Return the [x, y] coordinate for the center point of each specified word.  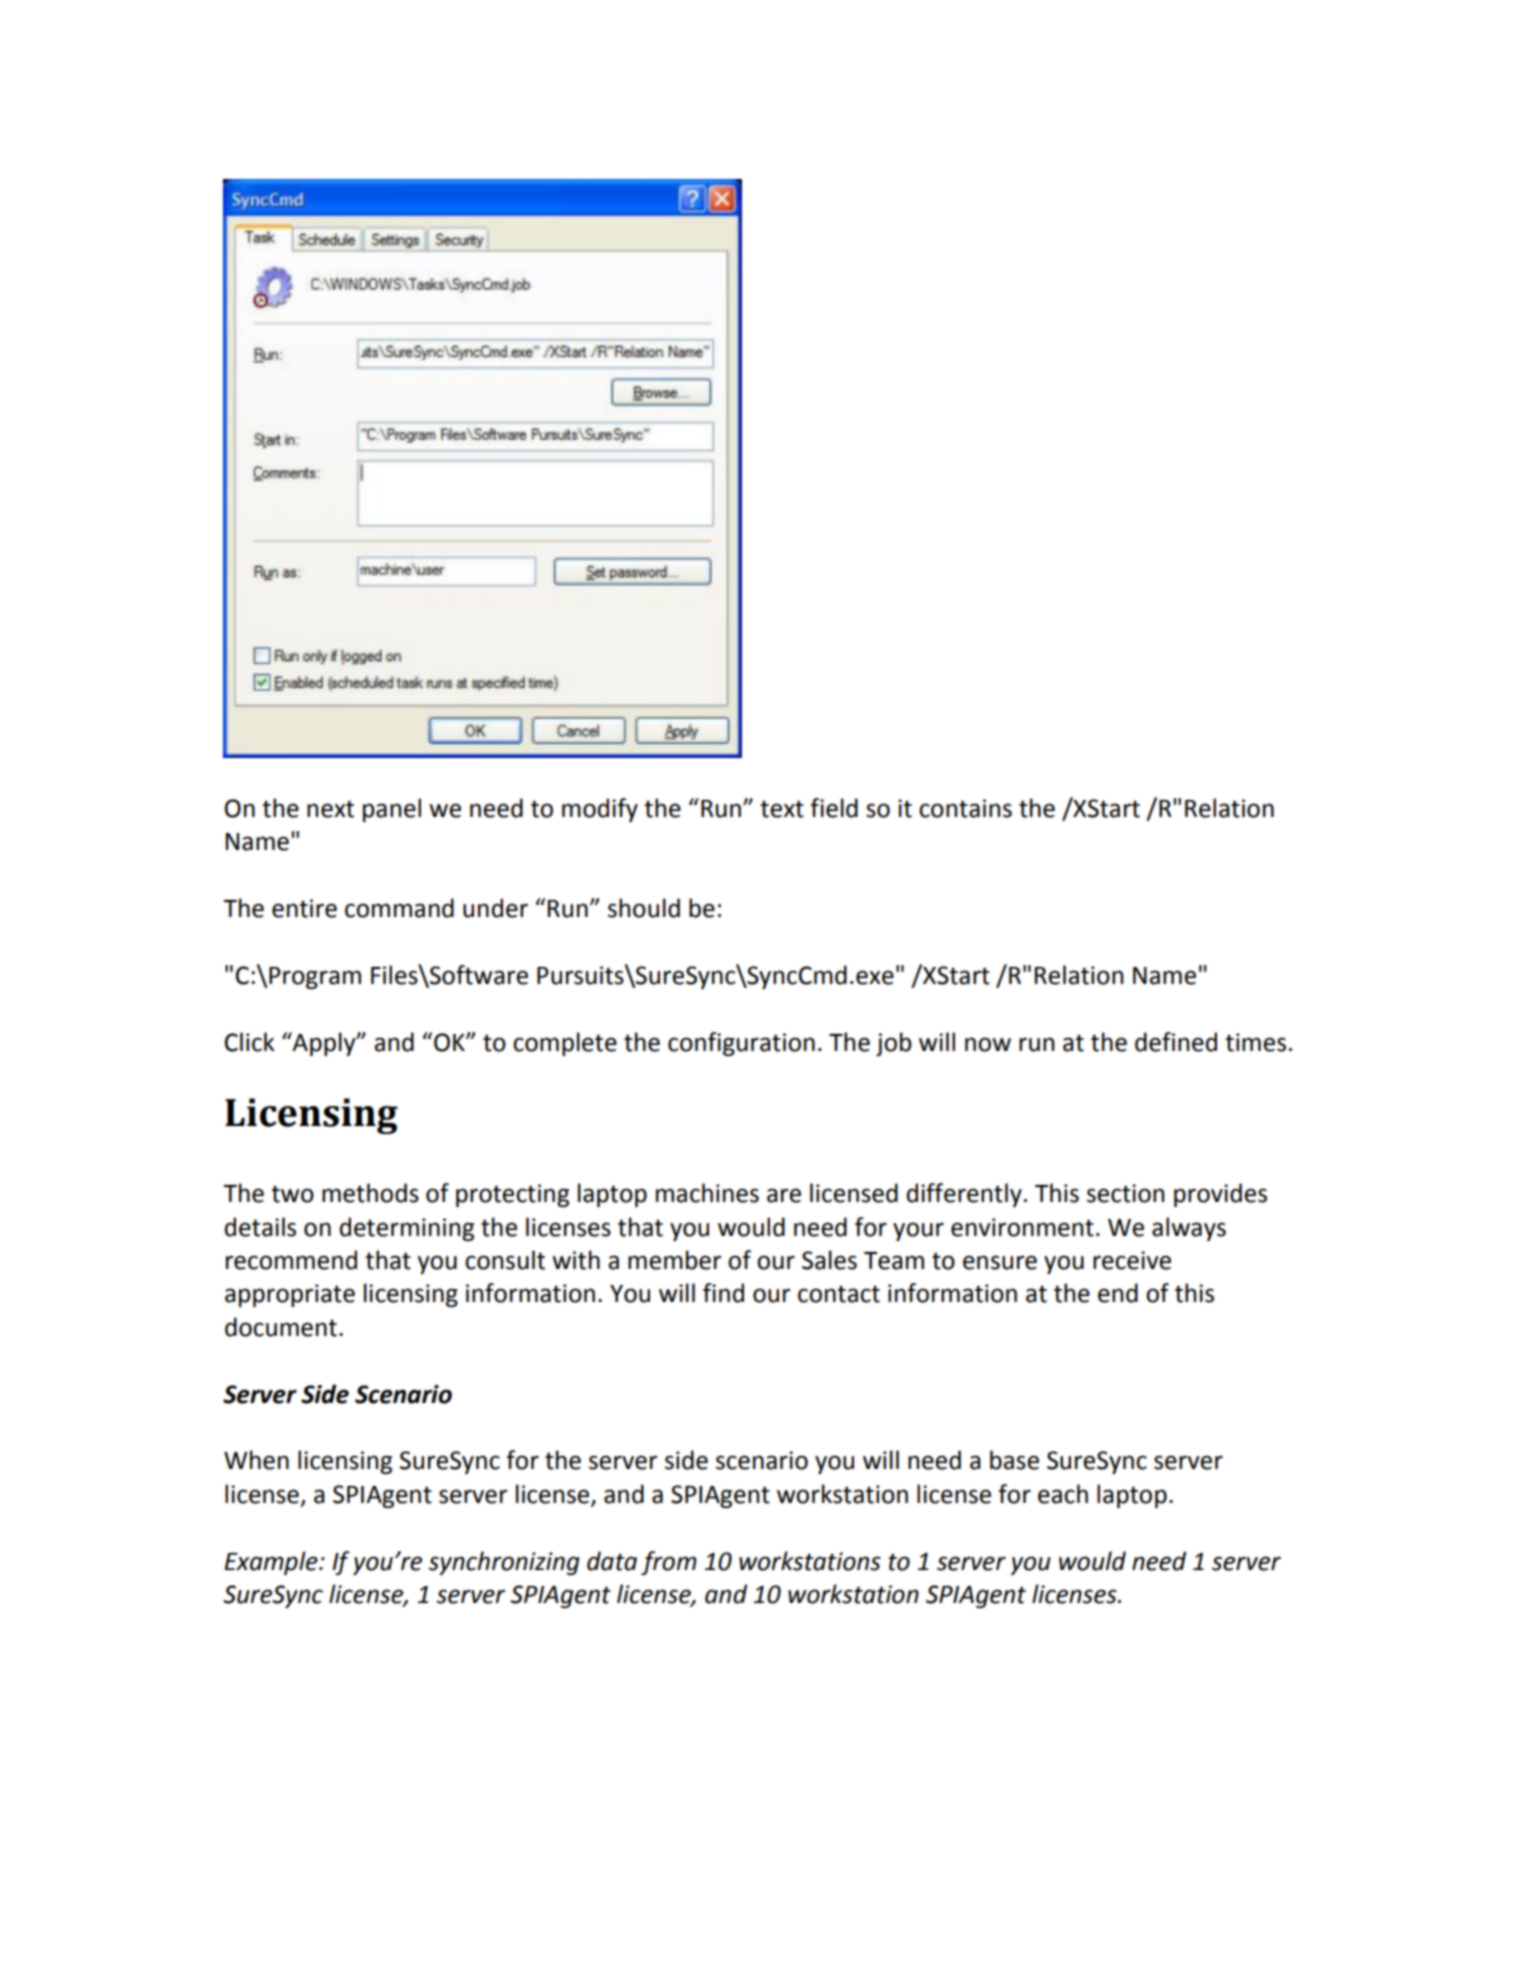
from [669, 1563]
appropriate [290, 1295]
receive [1132, 1260]
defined [1176, 1042]
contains [965, 808]
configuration [741, 1044]
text [782, 809]
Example [272, 1563]
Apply [324, 1044]
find [723, 1293]
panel [392, 810]
